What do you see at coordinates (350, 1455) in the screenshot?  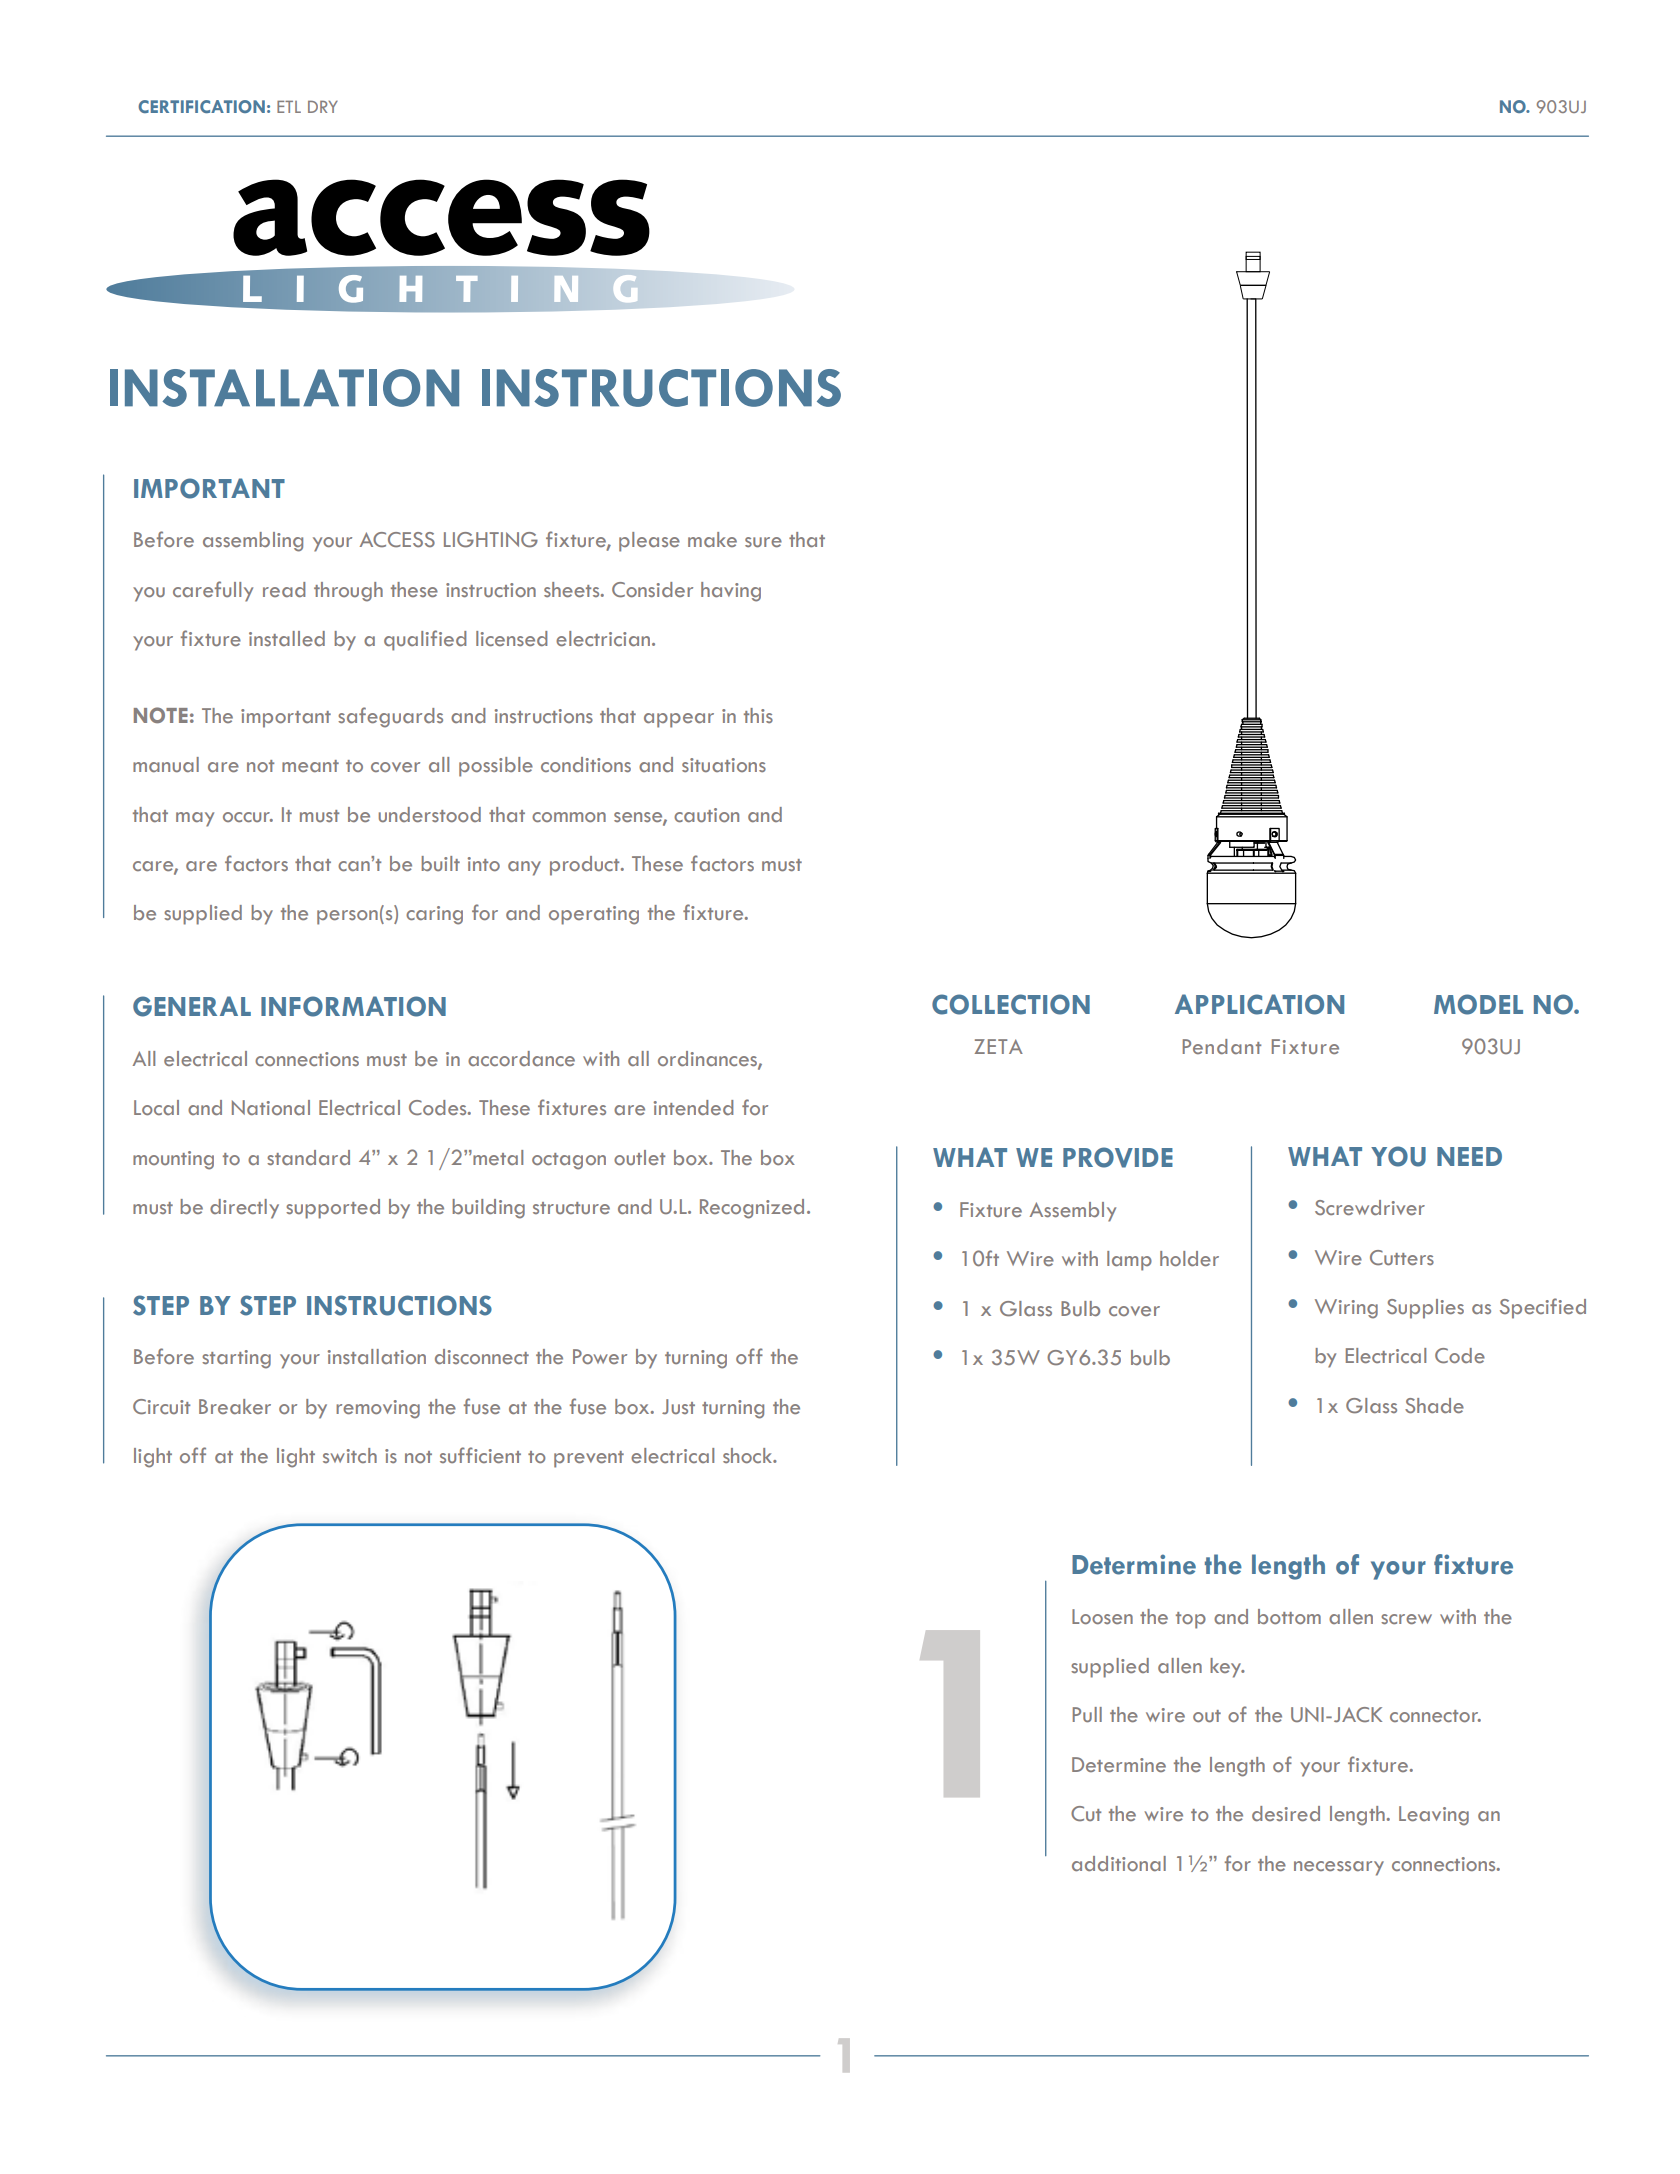 I see `switch` at bounding box center [350, 1455].
